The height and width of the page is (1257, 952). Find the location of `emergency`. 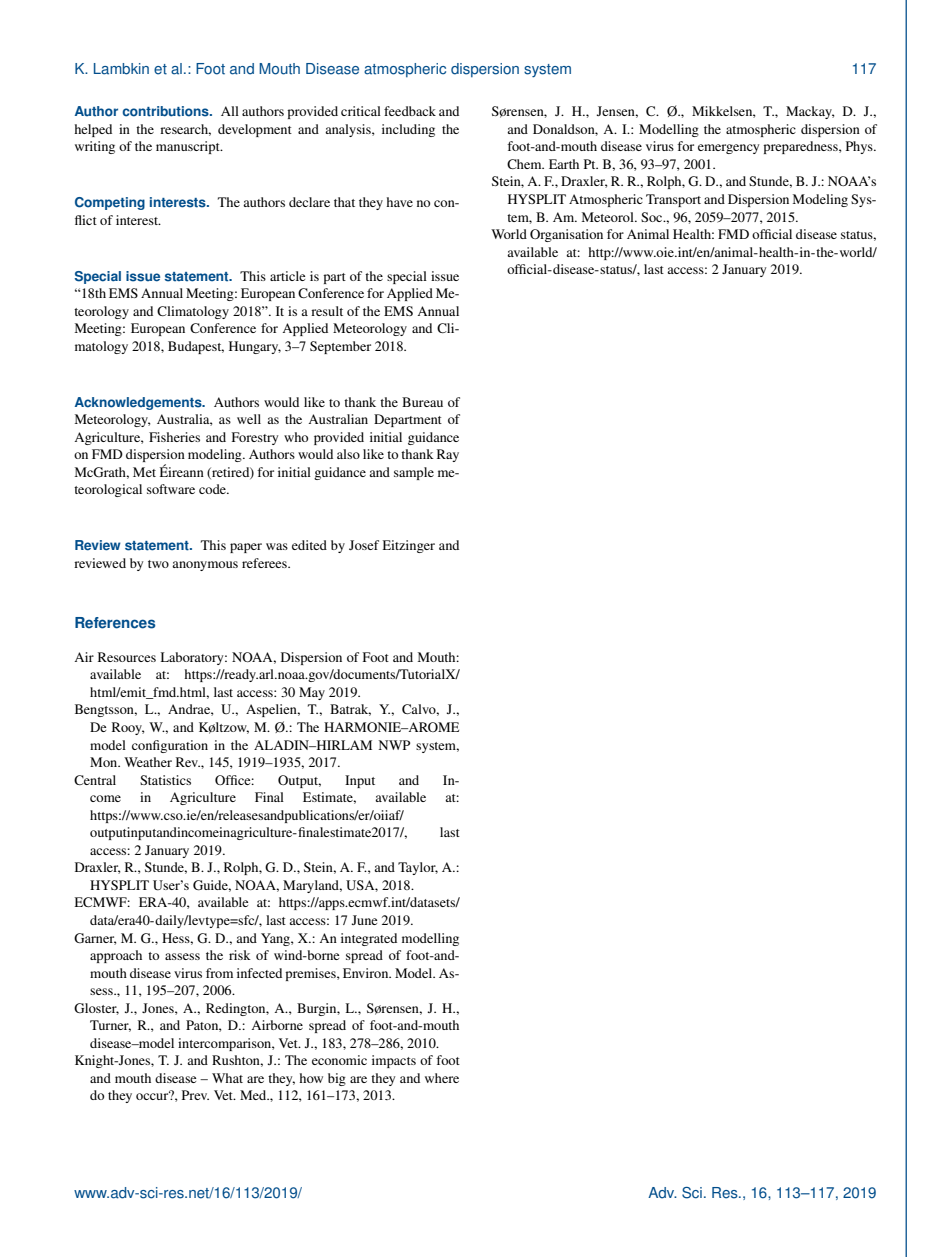

emergency is located at coordinates (728, 149).
